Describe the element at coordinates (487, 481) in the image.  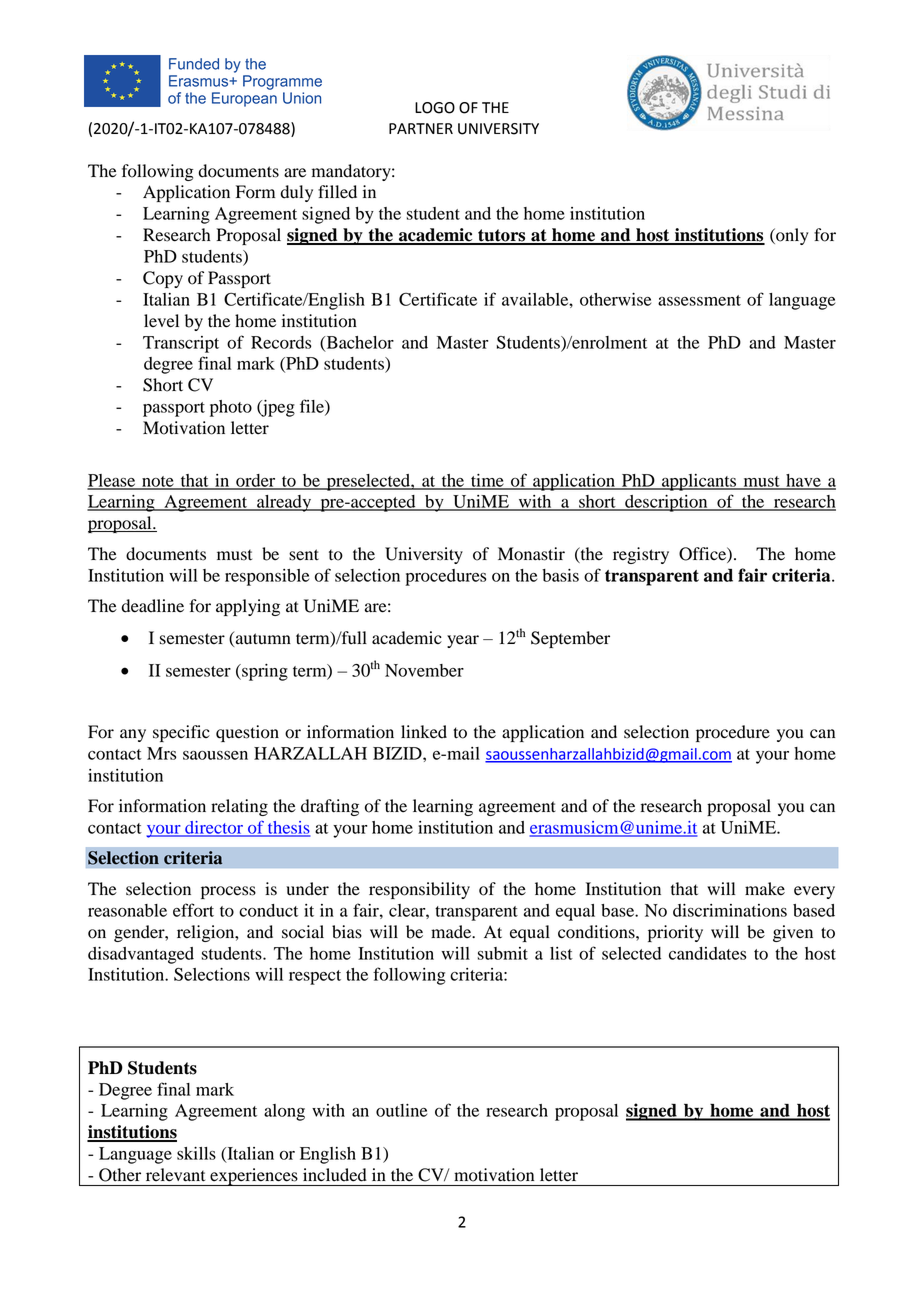
I see `time` at that location.
